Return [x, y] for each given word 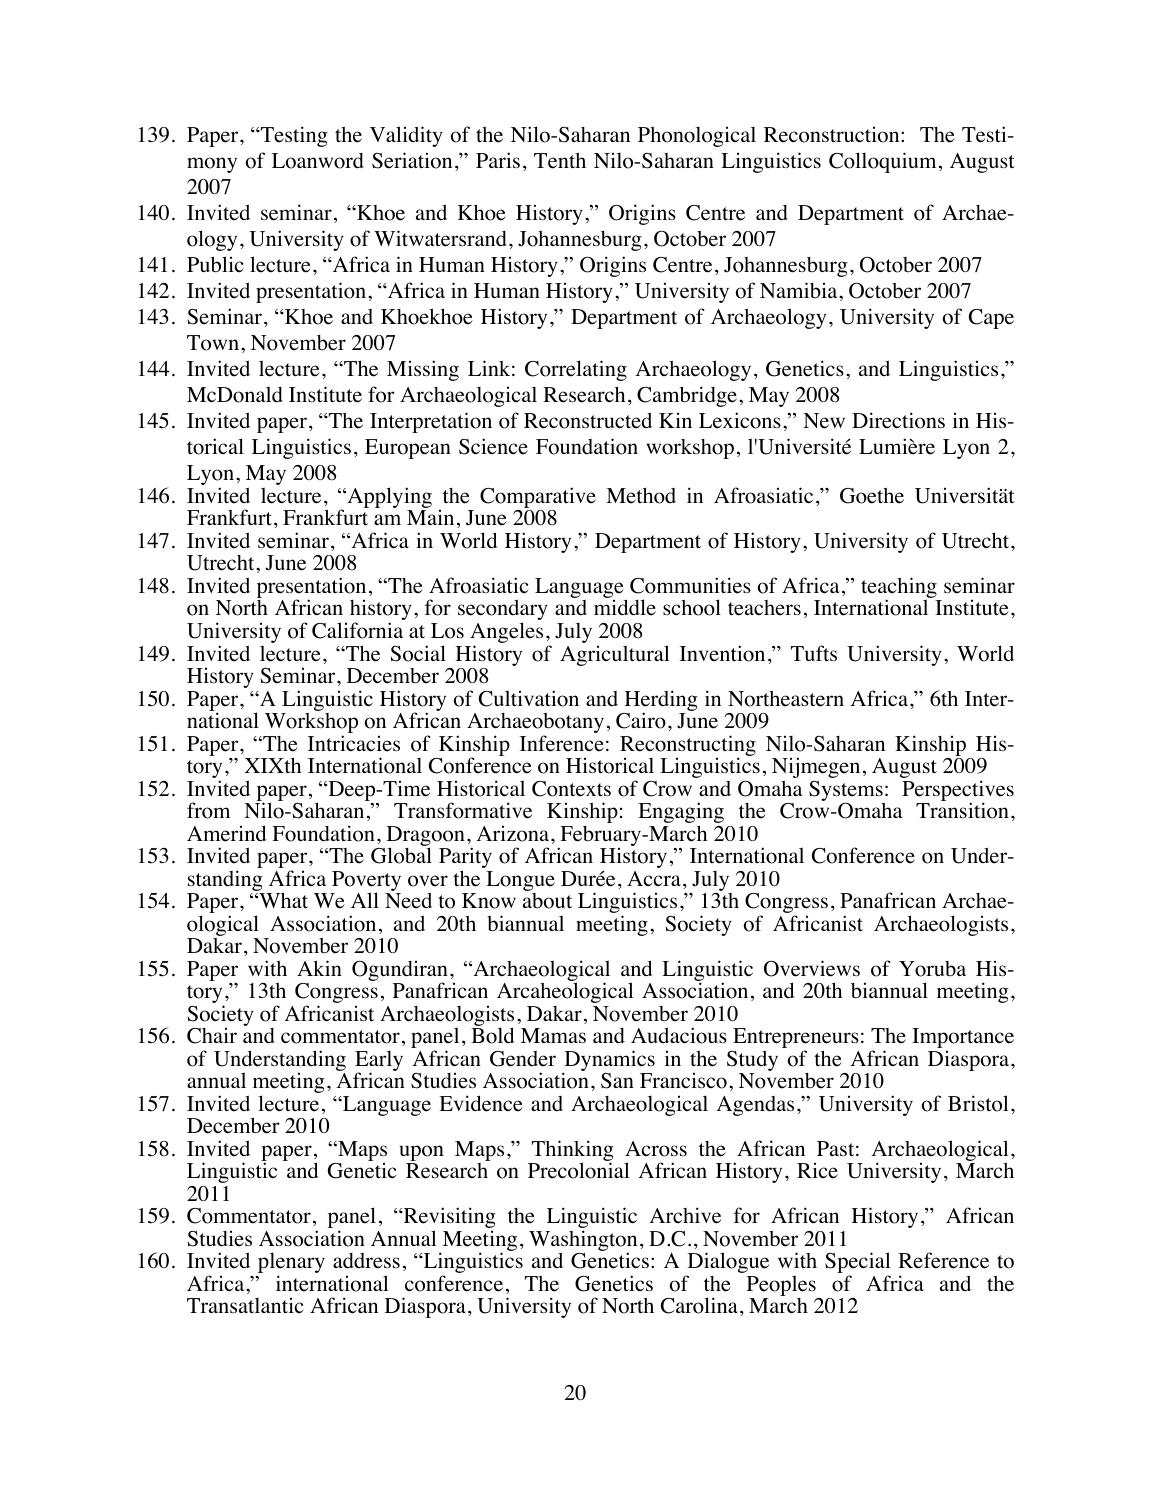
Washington [583, 1242]
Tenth [560, 161]
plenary [291, 1264]
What [282, 900]
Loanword [318, 161]
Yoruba [932, 969]
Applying [388, 499]
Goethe [872, 496]
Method [641, 495]
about [547, 901]
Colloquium [882, 162]
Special [857, 1264]
